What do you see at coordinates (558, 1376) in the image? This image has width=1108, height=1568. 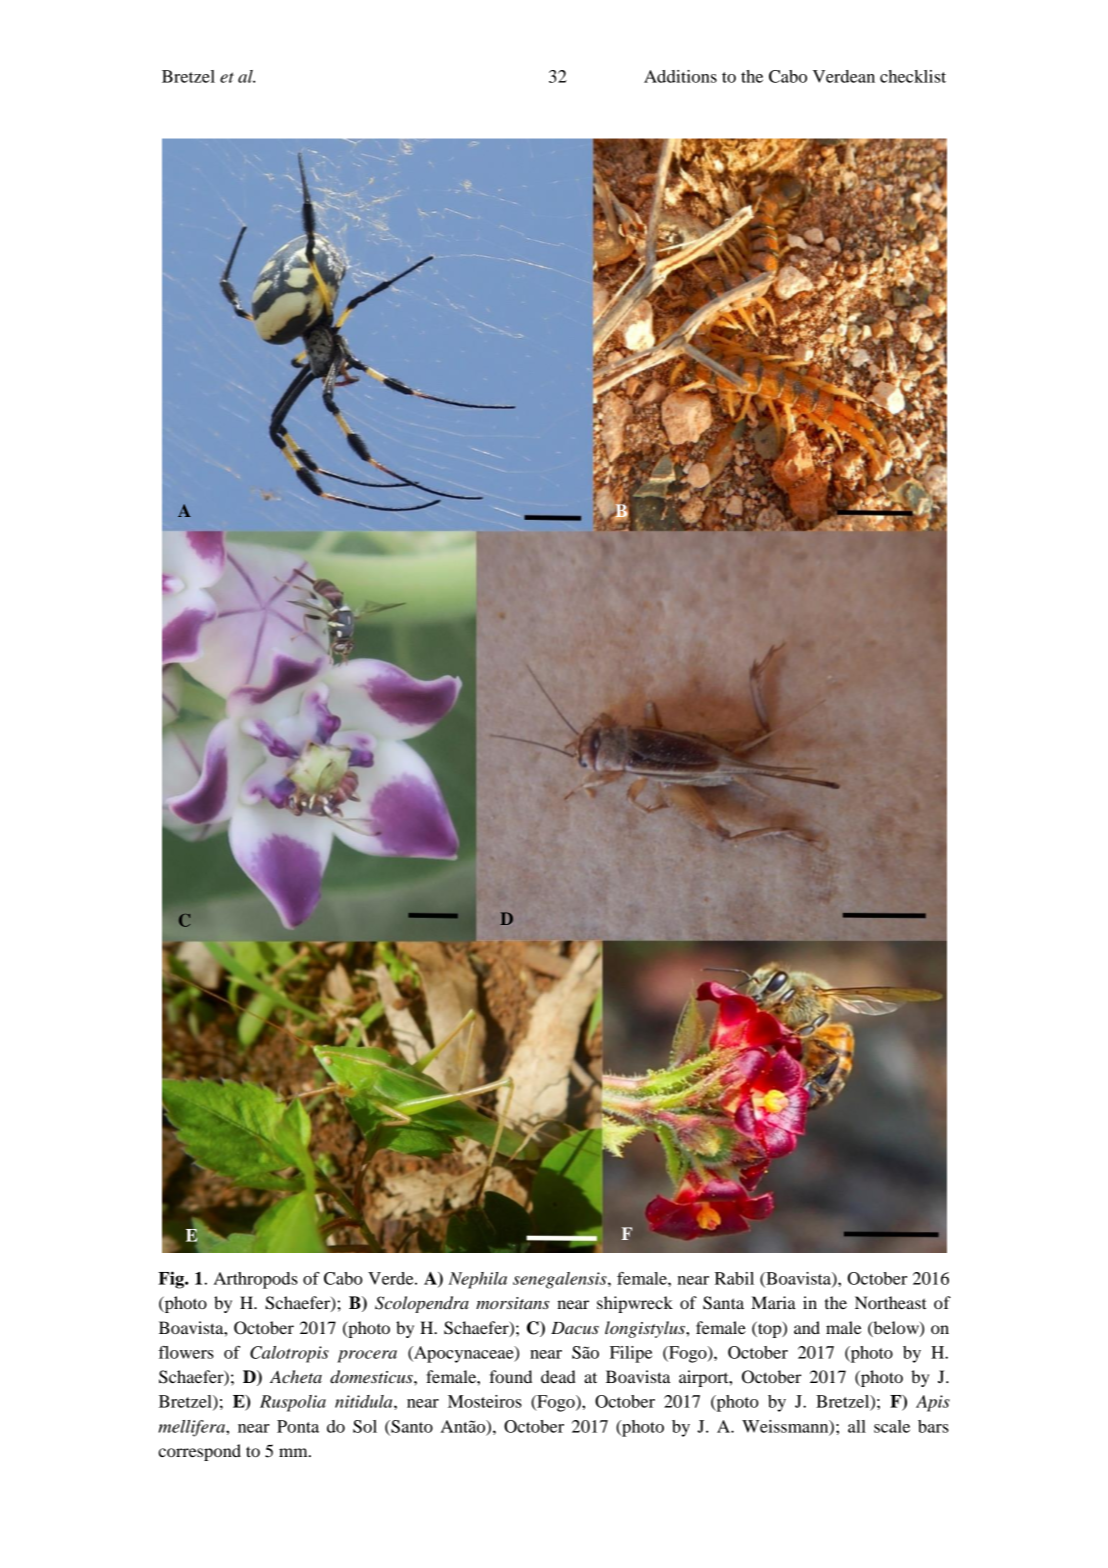 I see `dead` at bounding box center [558, 1376].
